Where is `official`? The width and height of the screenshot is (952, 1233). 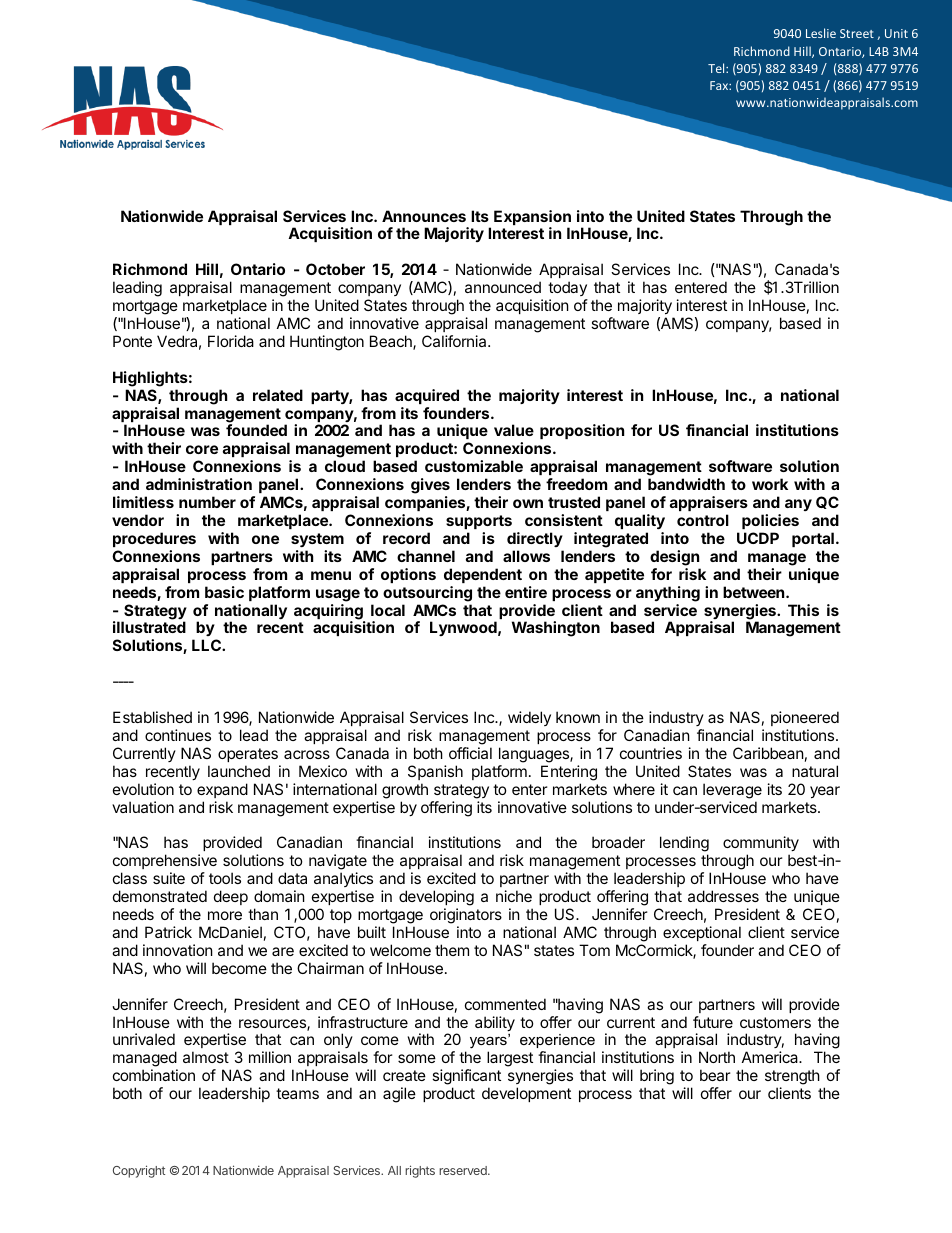
official is located at coordinates (470, 753).
